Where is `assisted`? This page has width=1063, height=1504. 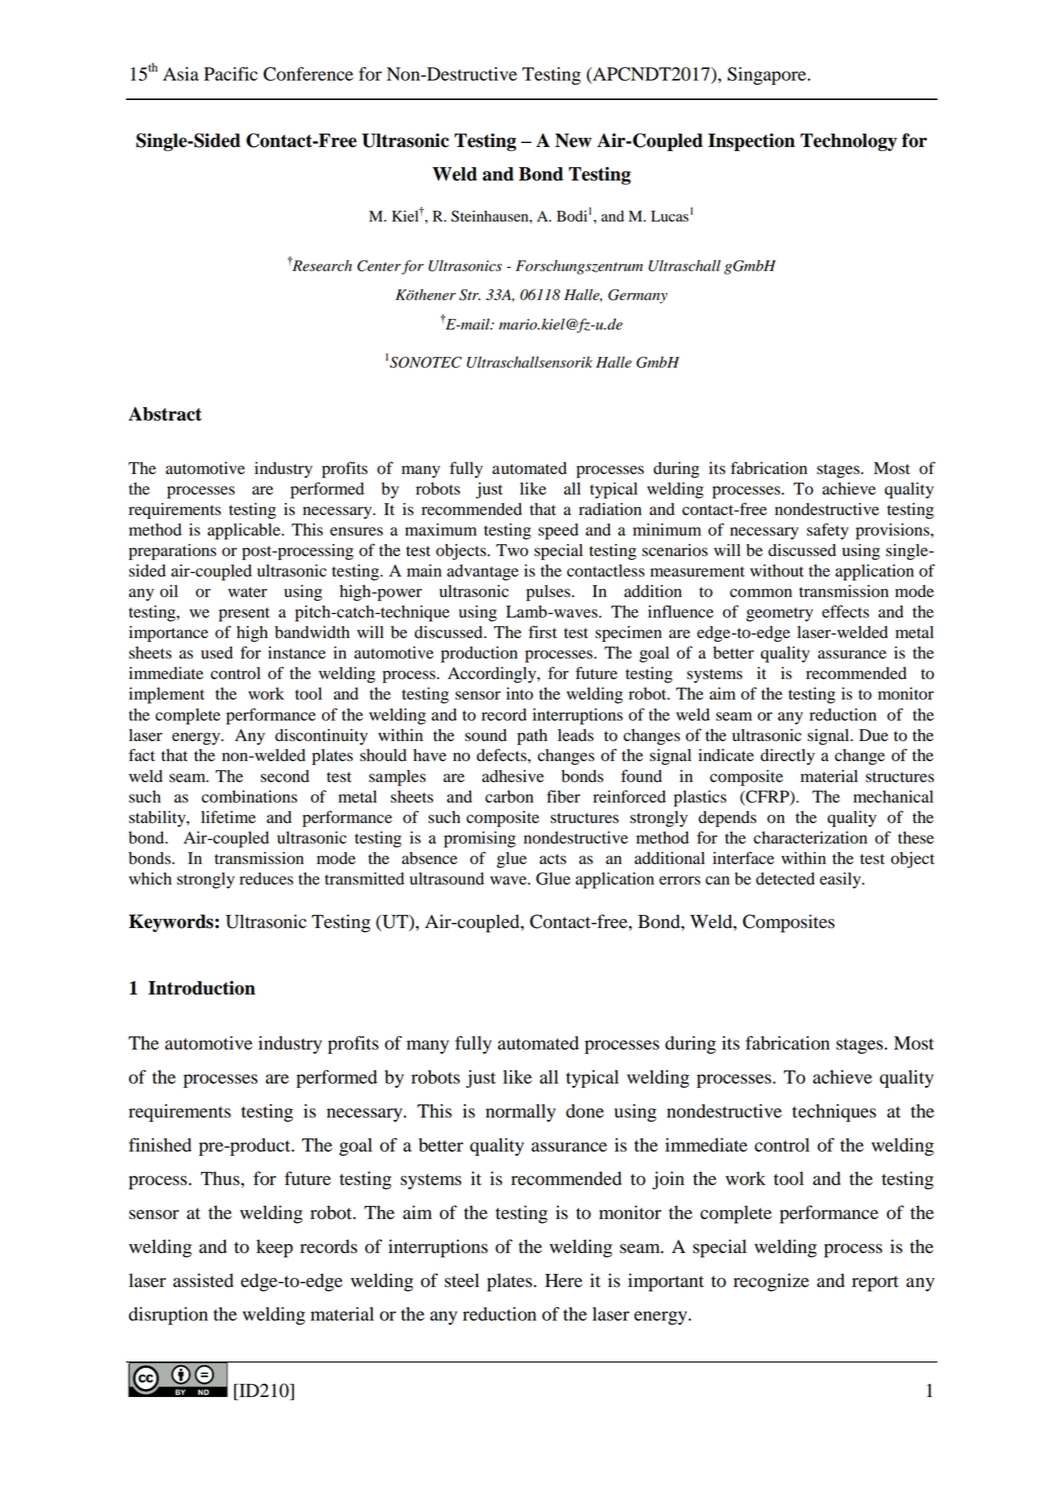
assisted is located at coordinates (203, 1280).
